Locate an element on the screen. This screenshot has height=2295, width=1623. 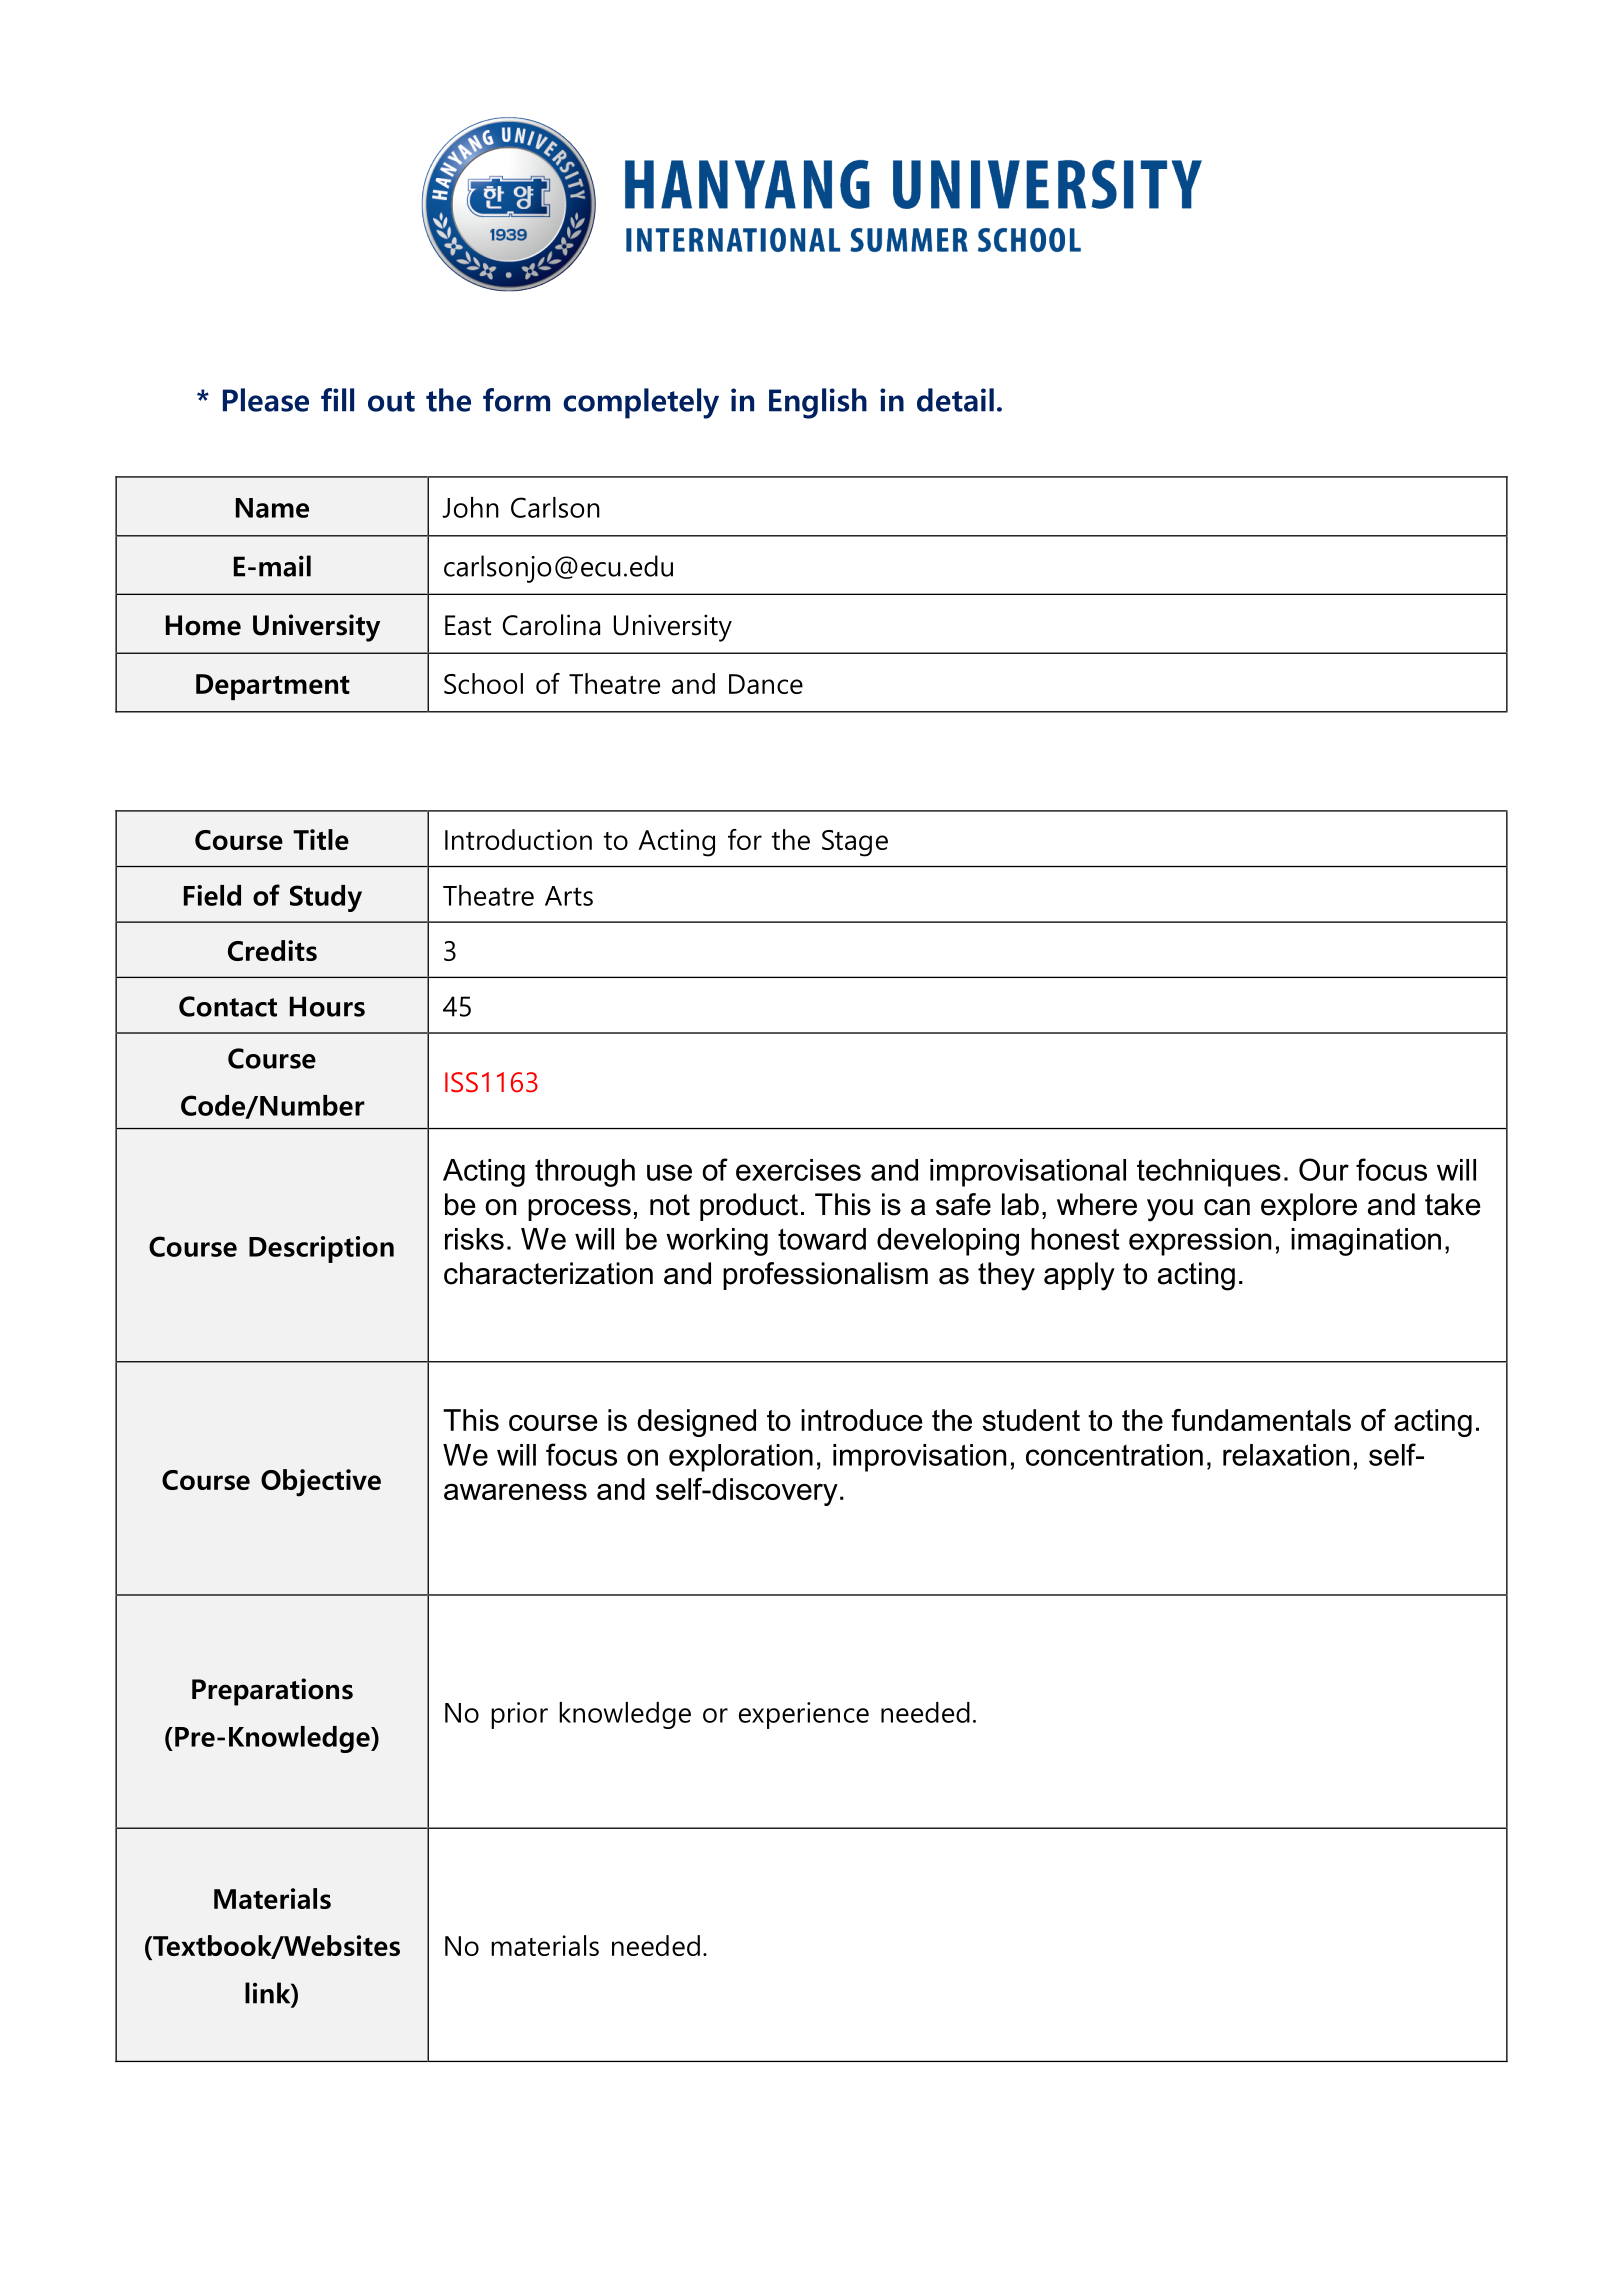
English is located at coordinates (818, 403).
